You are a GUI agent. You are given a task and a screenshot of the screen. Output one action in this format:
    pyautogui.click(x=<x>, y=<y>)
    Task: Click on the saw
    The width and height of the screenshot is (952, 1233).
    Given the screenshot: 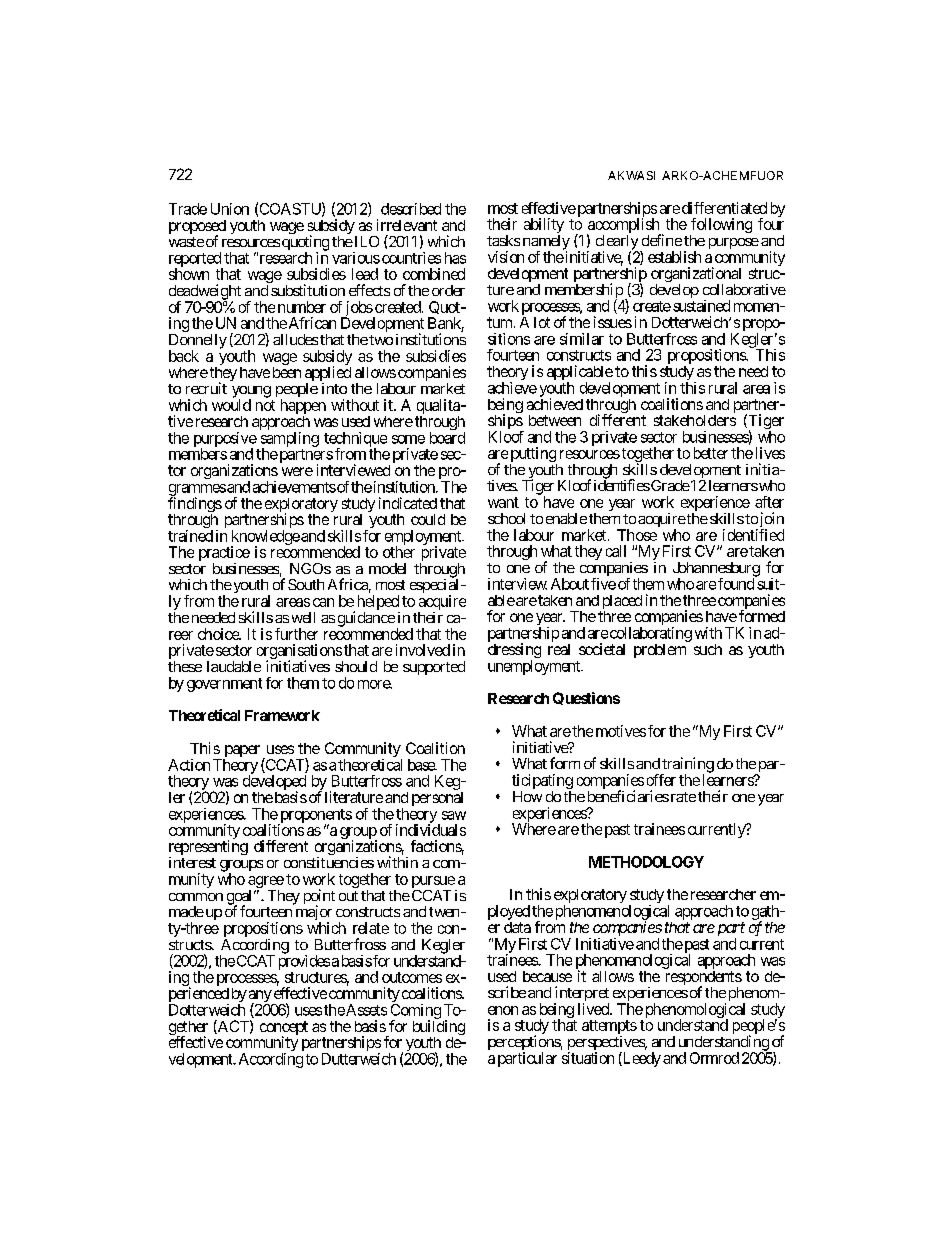 What is the action you would take?
    pyautogui.click(x=454, y=815)
